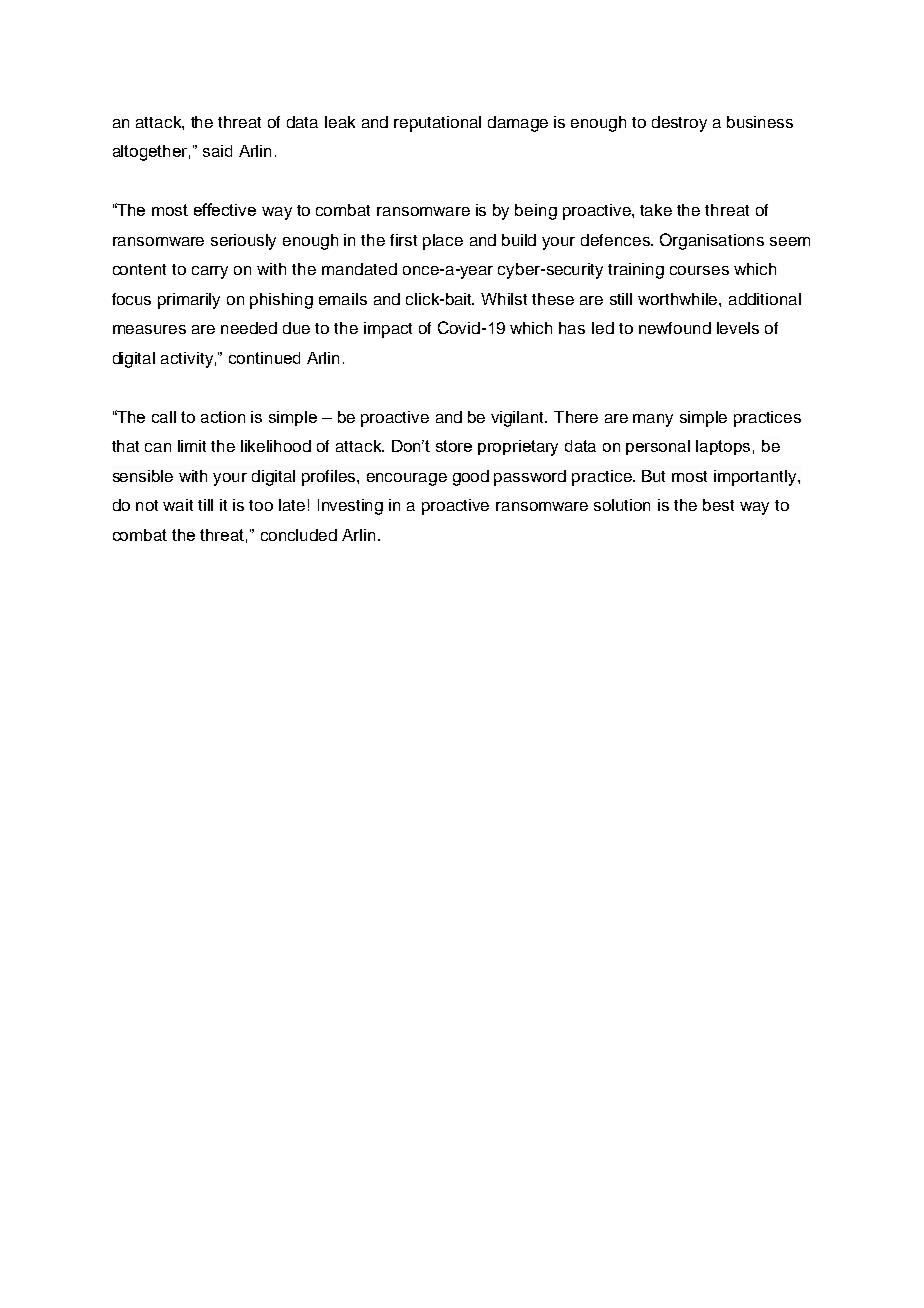 Image resolution: width=924 pixels, height=1308 pixels. What do you see at coordinates (519, 419) in the image?
I see `vigilant` at bounding box center [519, 419].
